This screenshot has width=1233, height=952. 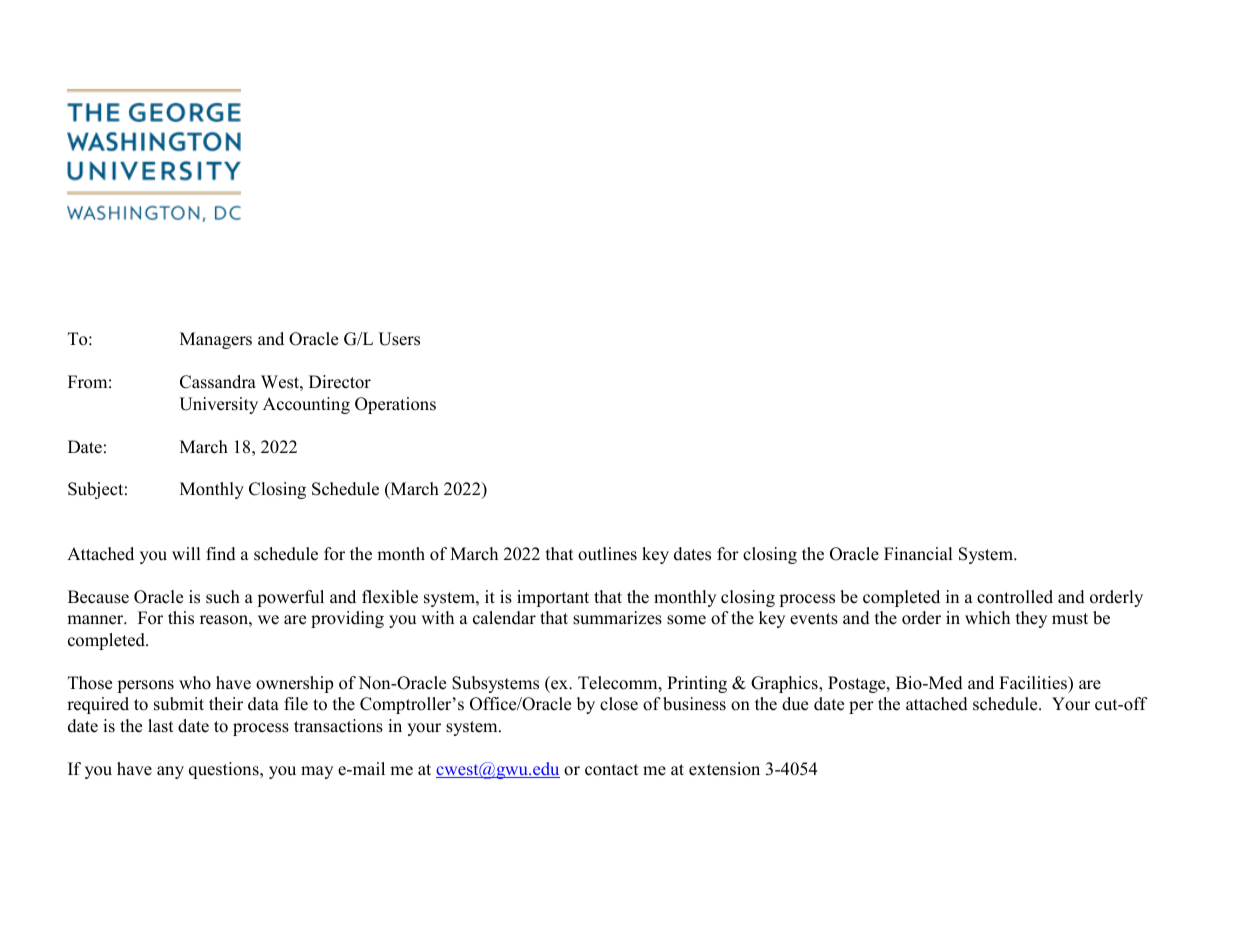 I want to click on outlines, so click(x=607, y=554).
